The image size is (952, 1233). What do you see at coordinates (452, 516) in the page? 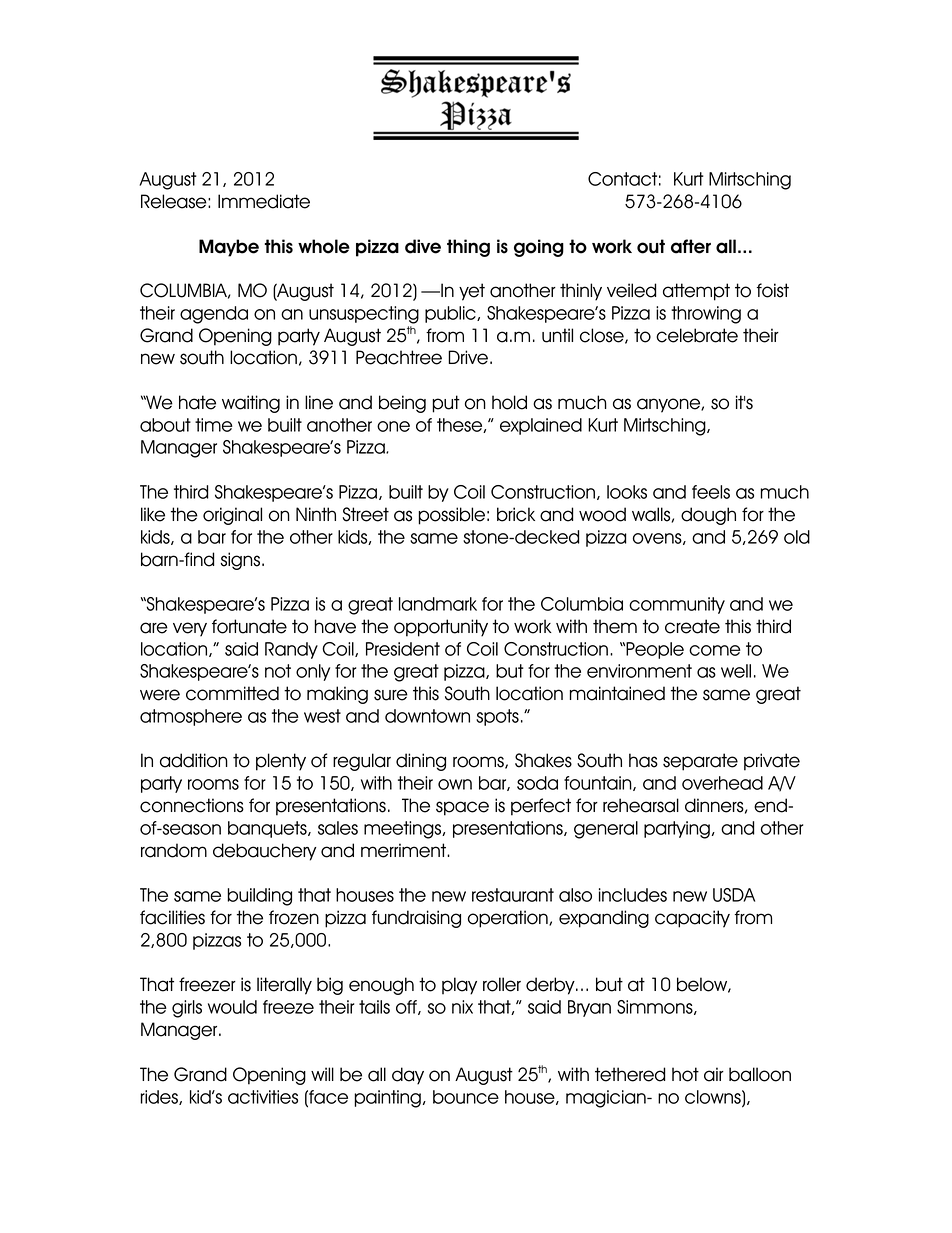
I see `possible` at bounding box center [452, 516].
